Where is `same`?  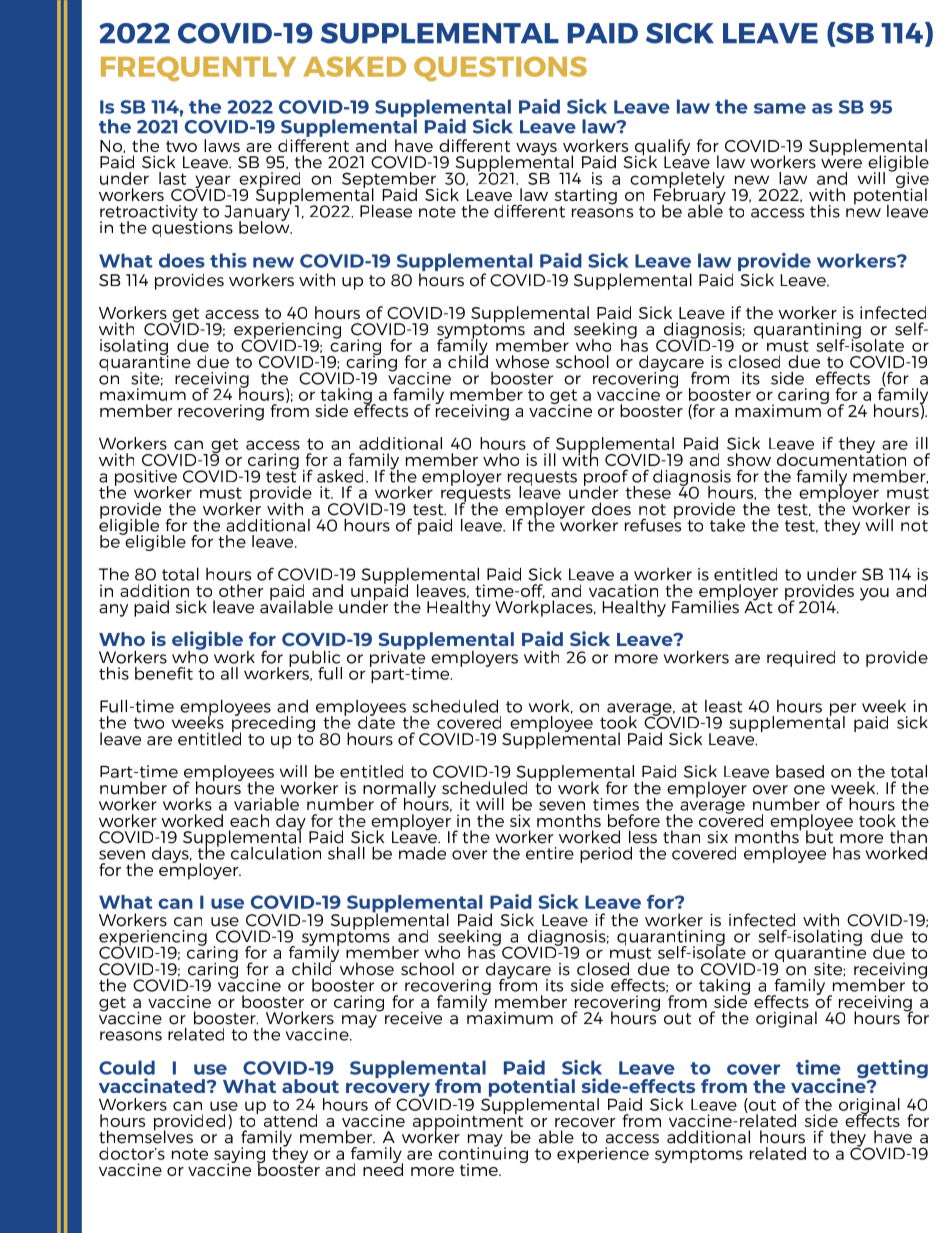
same is located at coordinates (780, 108).
